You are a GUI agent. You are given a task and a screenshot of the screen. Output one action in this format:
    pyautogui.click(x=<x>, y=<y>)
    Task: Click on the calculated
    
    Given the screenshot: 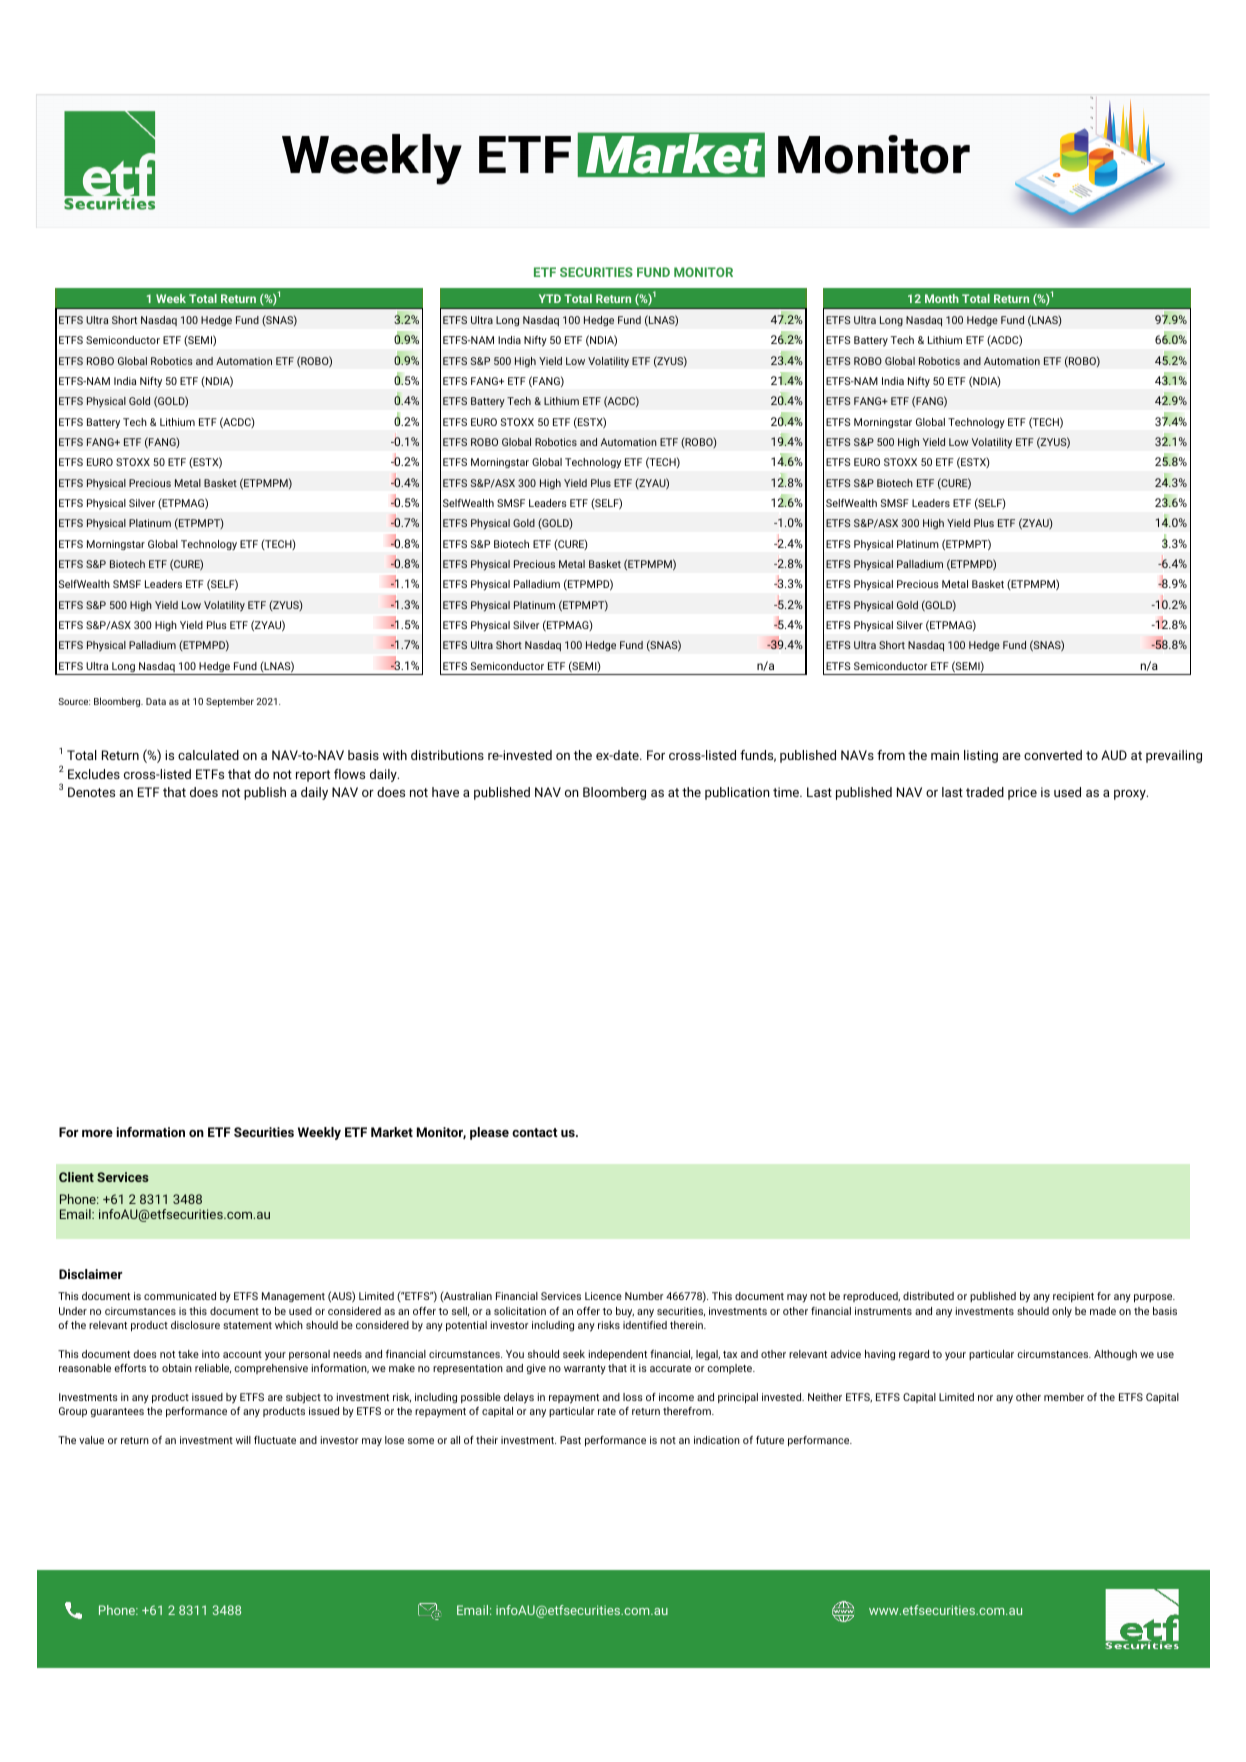 What is the action you would take?
    pyautogui.click(x=208, y=755)
